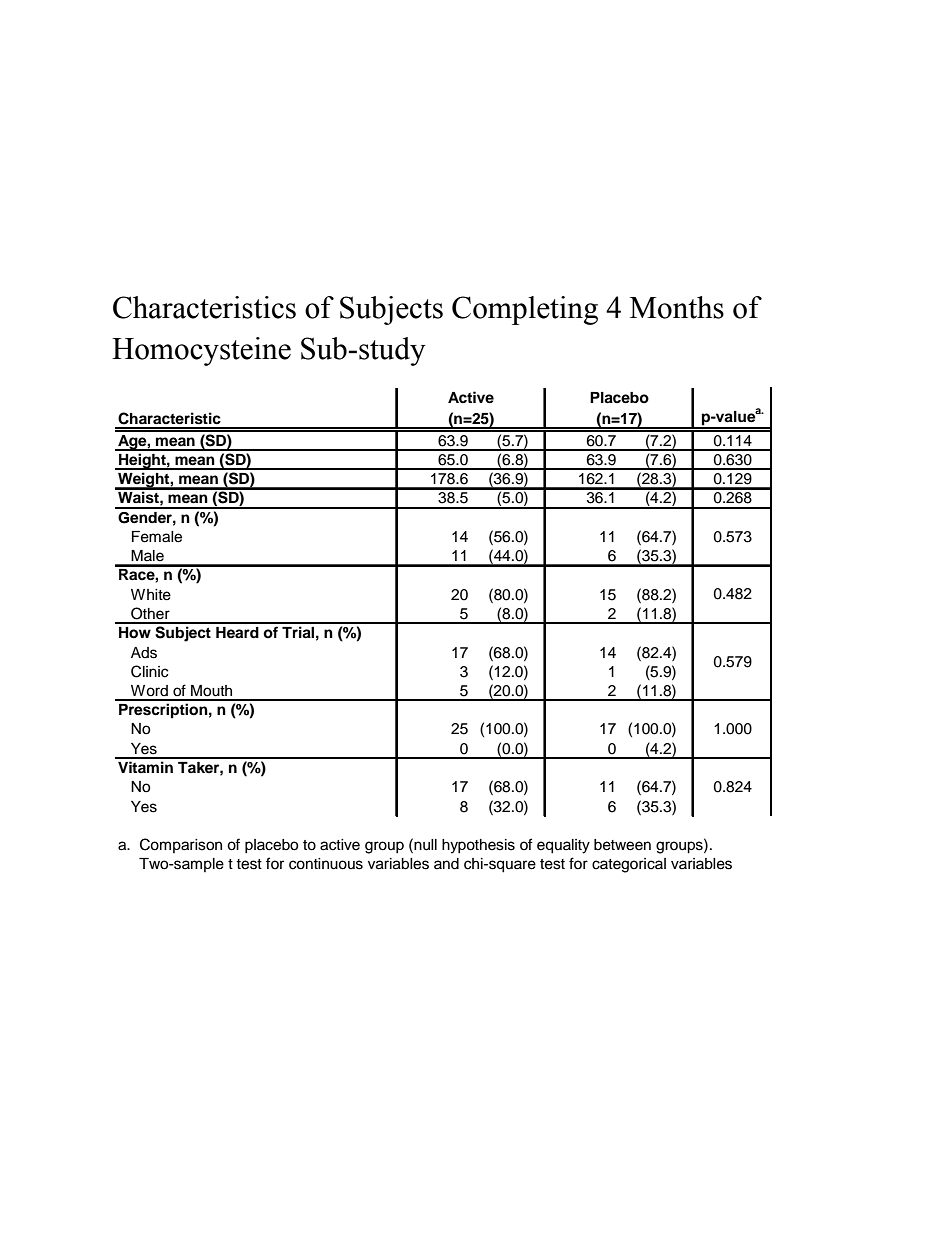 Image resolution: width=952 pixels, height=1233 pixels. I want to click on Comparison, so click(181, 845).
